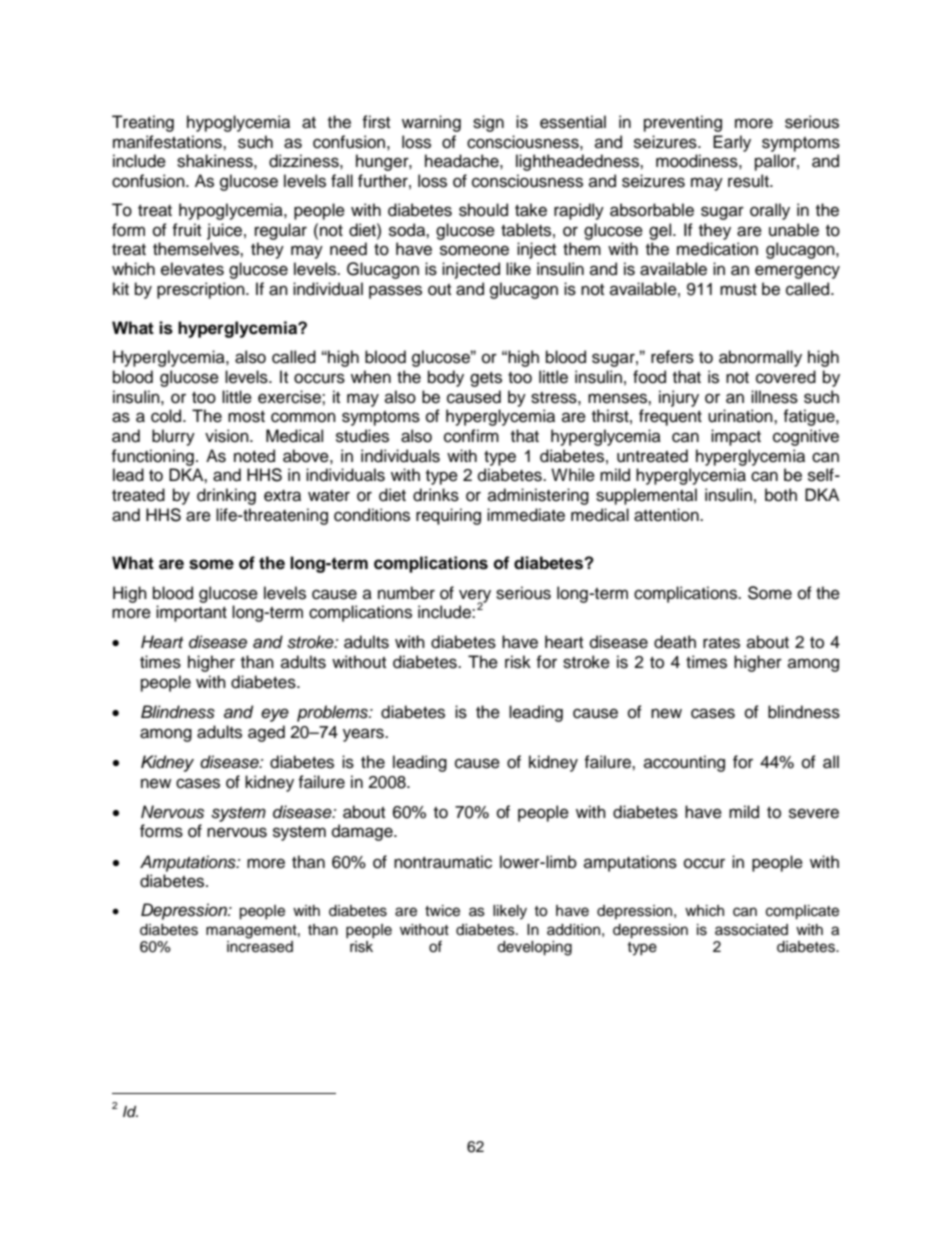 This page has height=1233, width=952. Describe the element at coordinates (168, 142) in the page. I see `manifestations` at that location.
